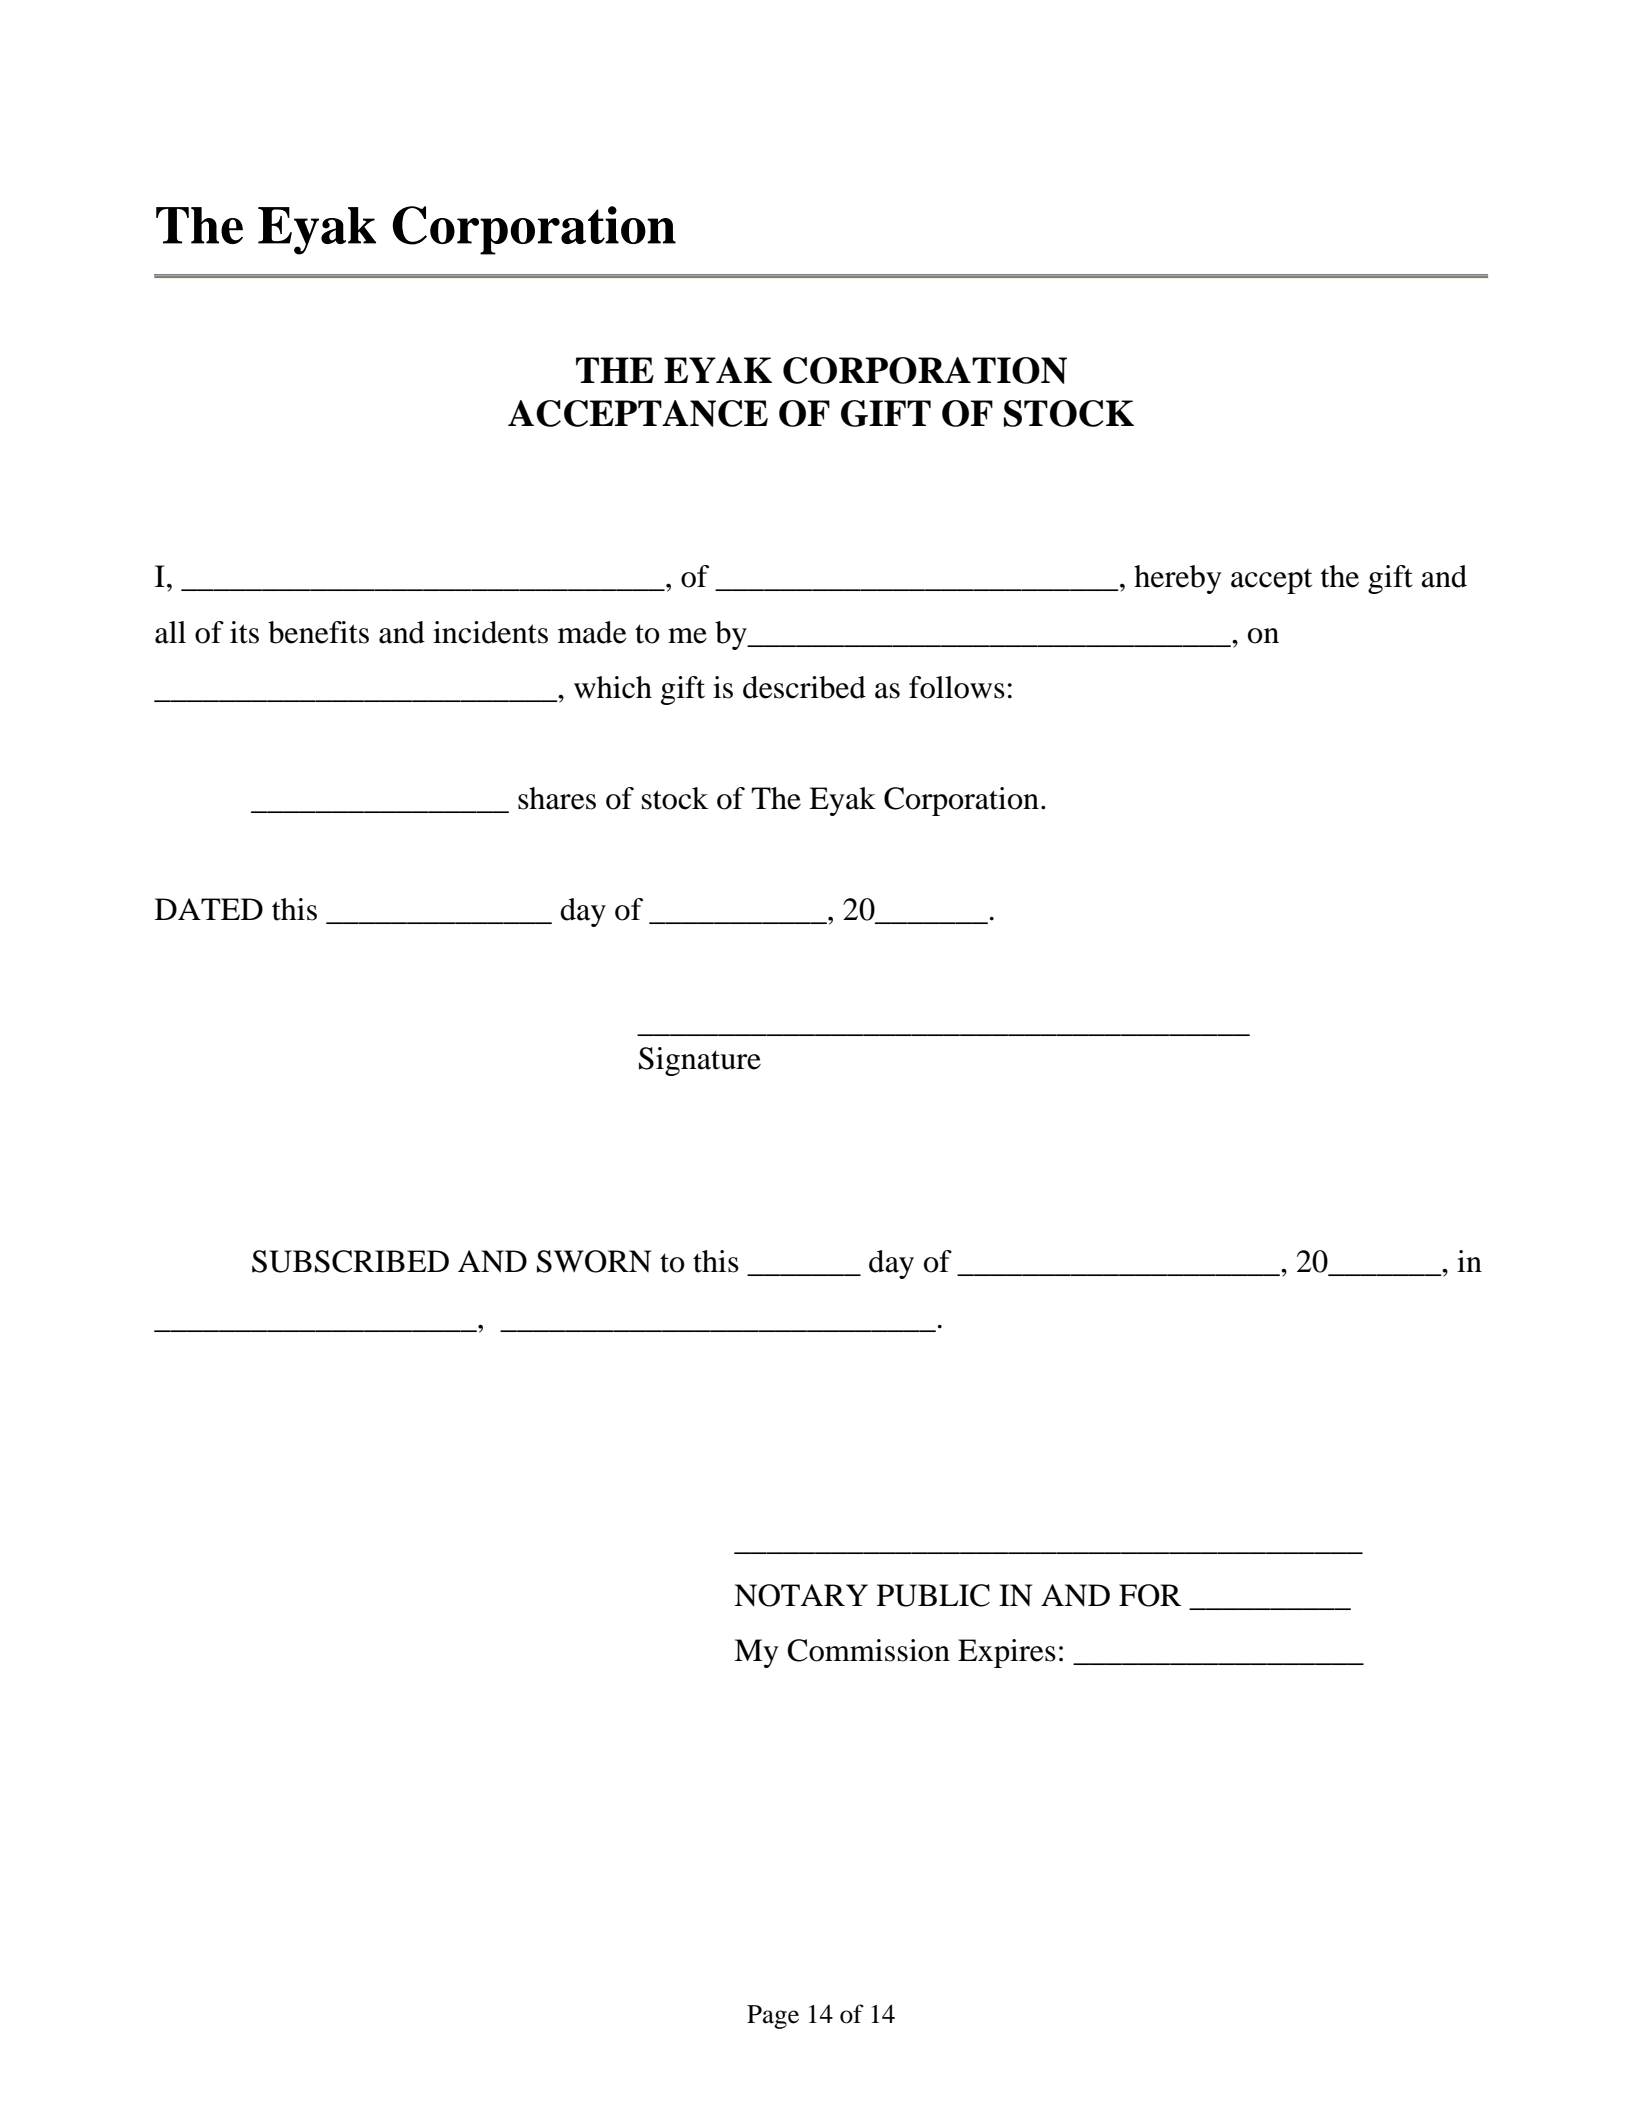 Image resolution: width=1643 pixels, height=2126 pixels. Describe the element at coordinates (868, 1650) in the document. I see `Commission` at that location.
